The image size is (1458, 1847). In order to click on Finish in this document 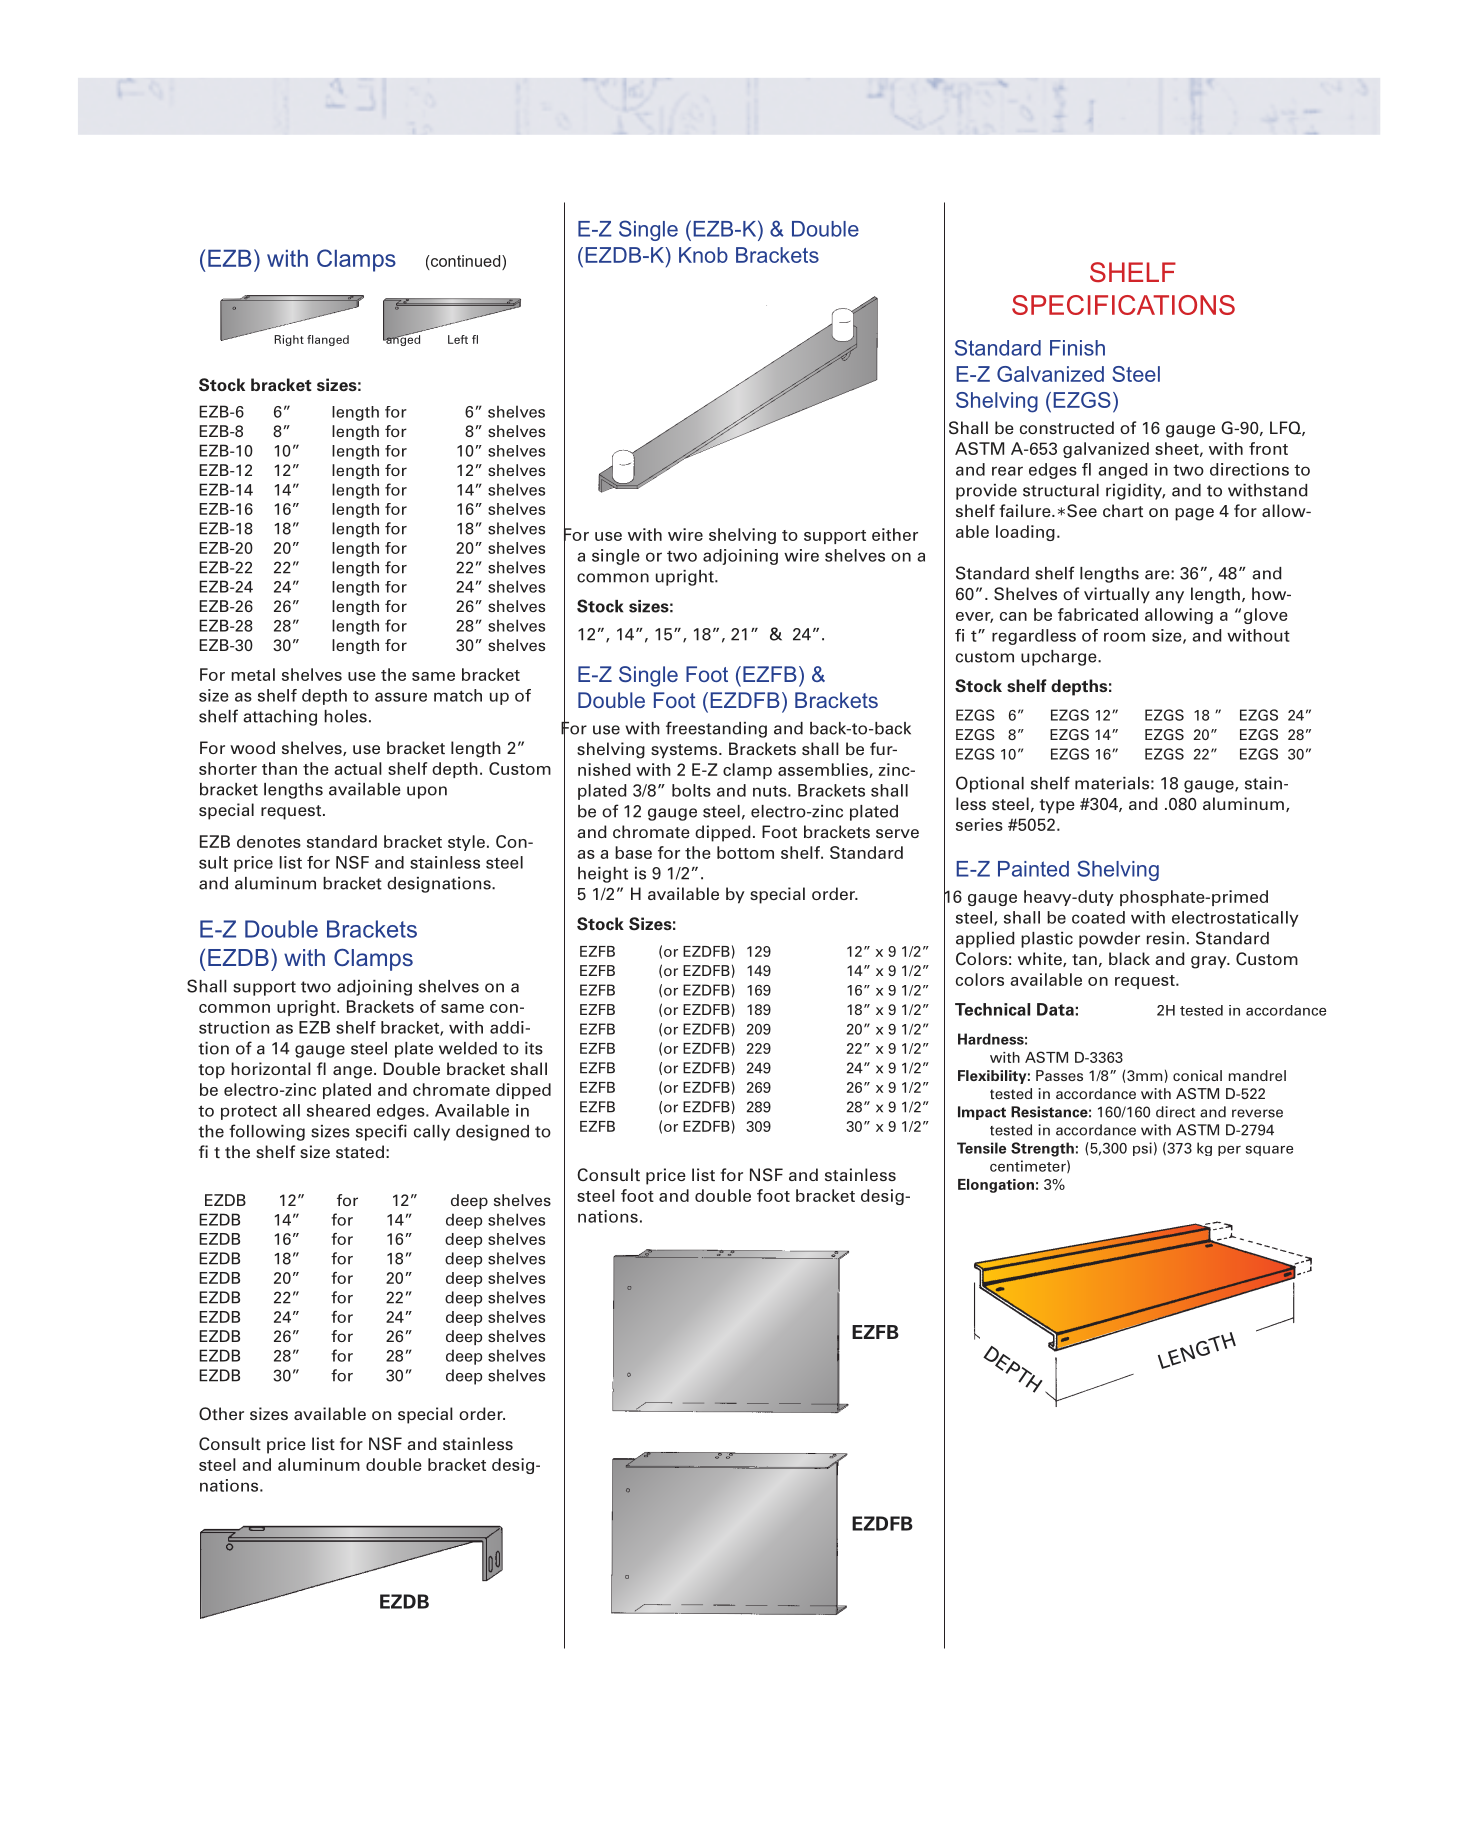, I will do `click(1077, 348)`.
